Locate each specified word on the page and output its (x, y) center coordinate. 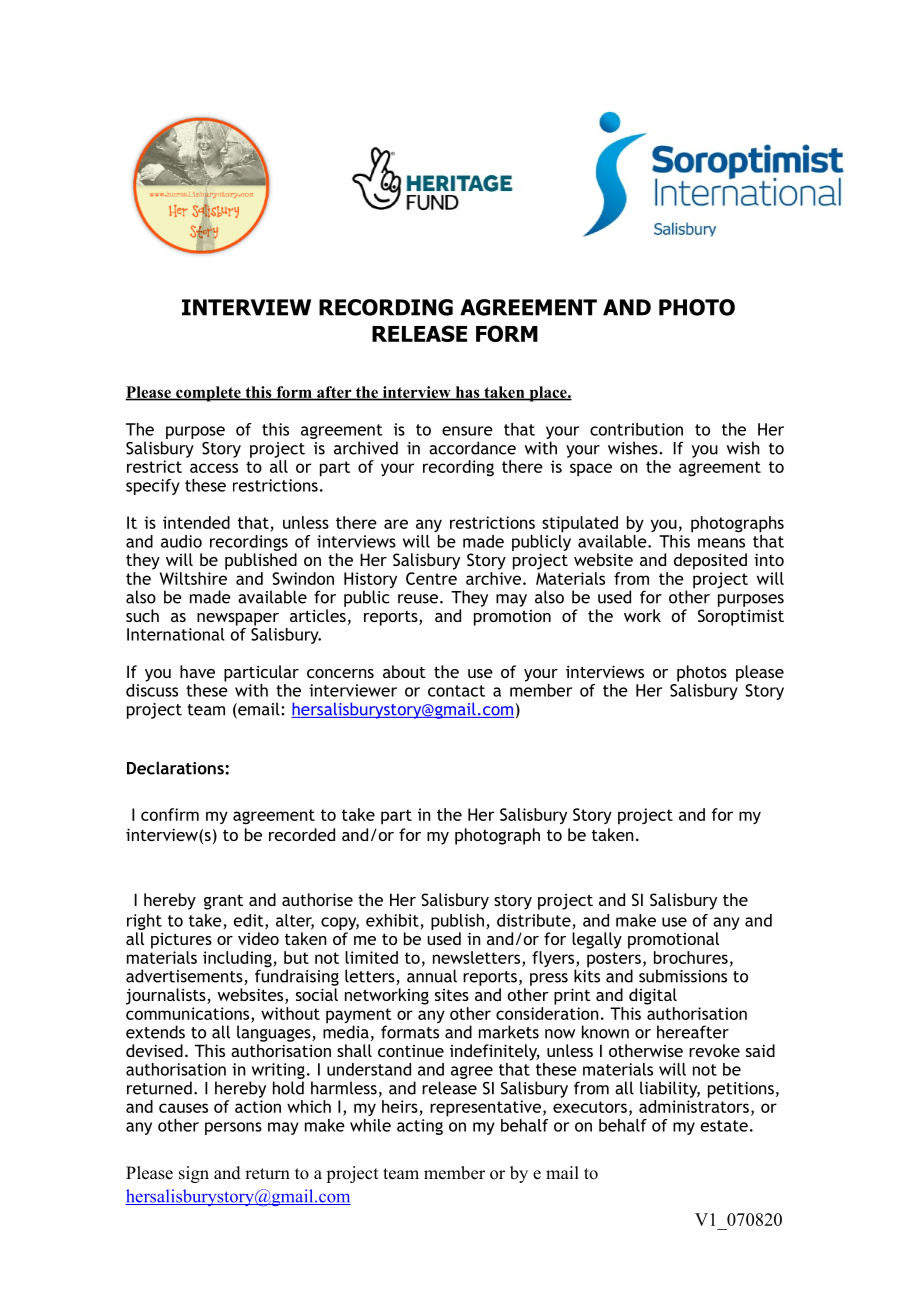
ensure (467, 431)
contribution (636, 429)
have (197, 671)
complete (208, 394)
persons (233, 1128)
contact (456, 691)
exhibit (392, 920)
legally (597, 940)
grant (223, 902)
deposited (710, 561)
